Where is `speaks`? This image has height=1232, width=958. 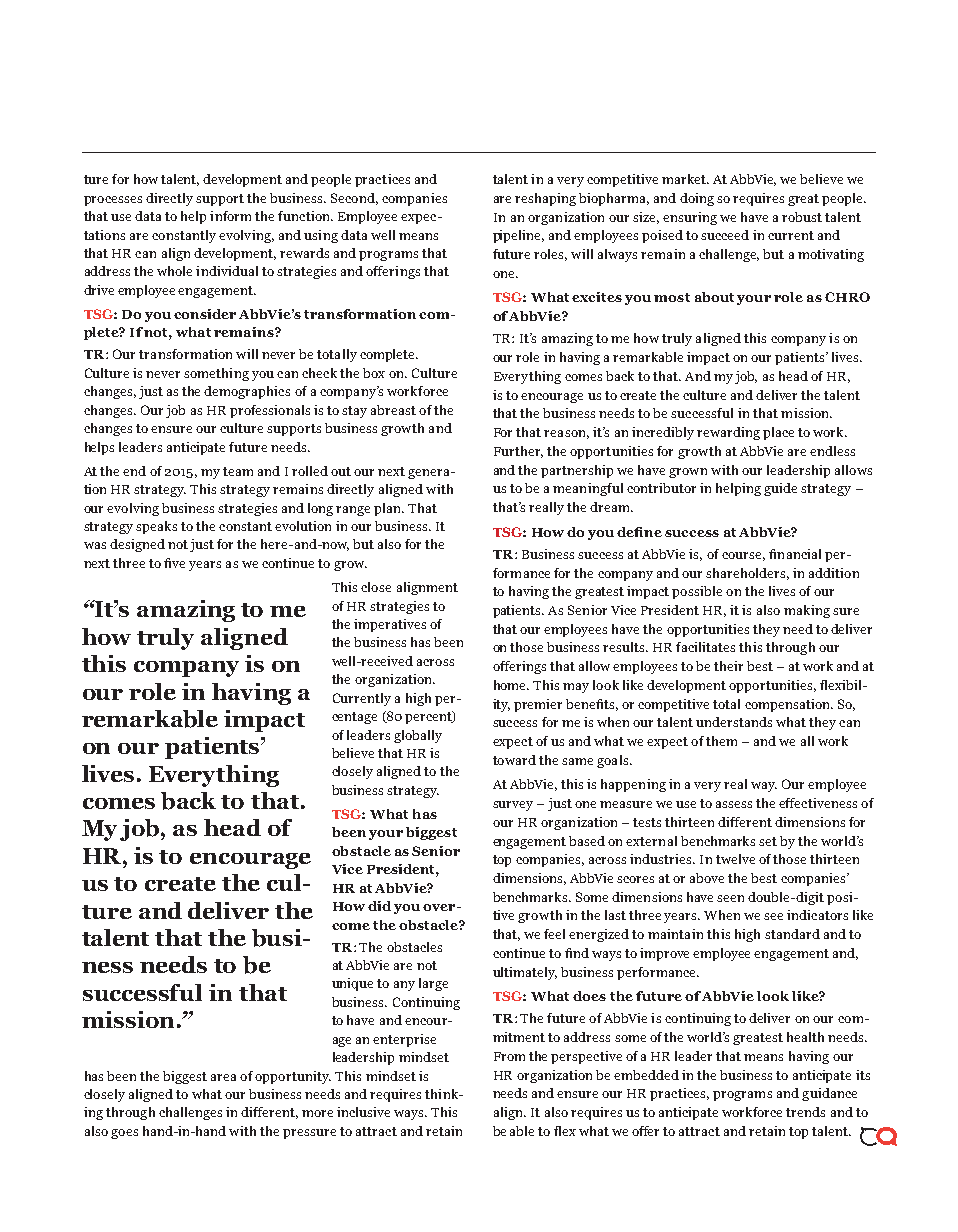 speaks is located at coordinates (156, 527).
